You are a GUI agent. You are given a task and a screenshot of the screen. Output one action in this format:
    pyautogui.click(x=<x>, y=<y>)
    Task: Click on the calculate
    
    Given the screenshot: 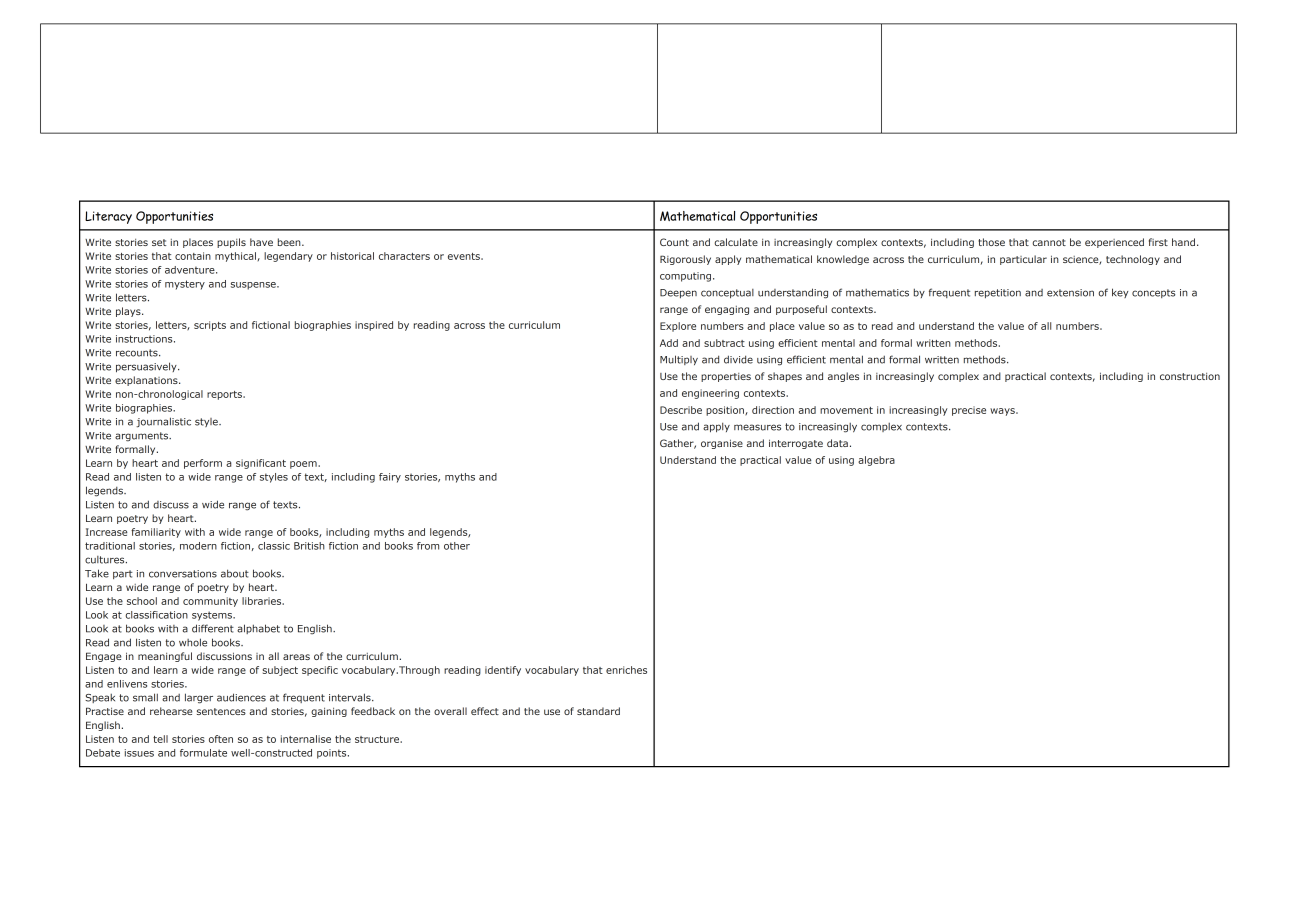 What is the action you would take?
    pyautogui.click(x=736, y=242)
